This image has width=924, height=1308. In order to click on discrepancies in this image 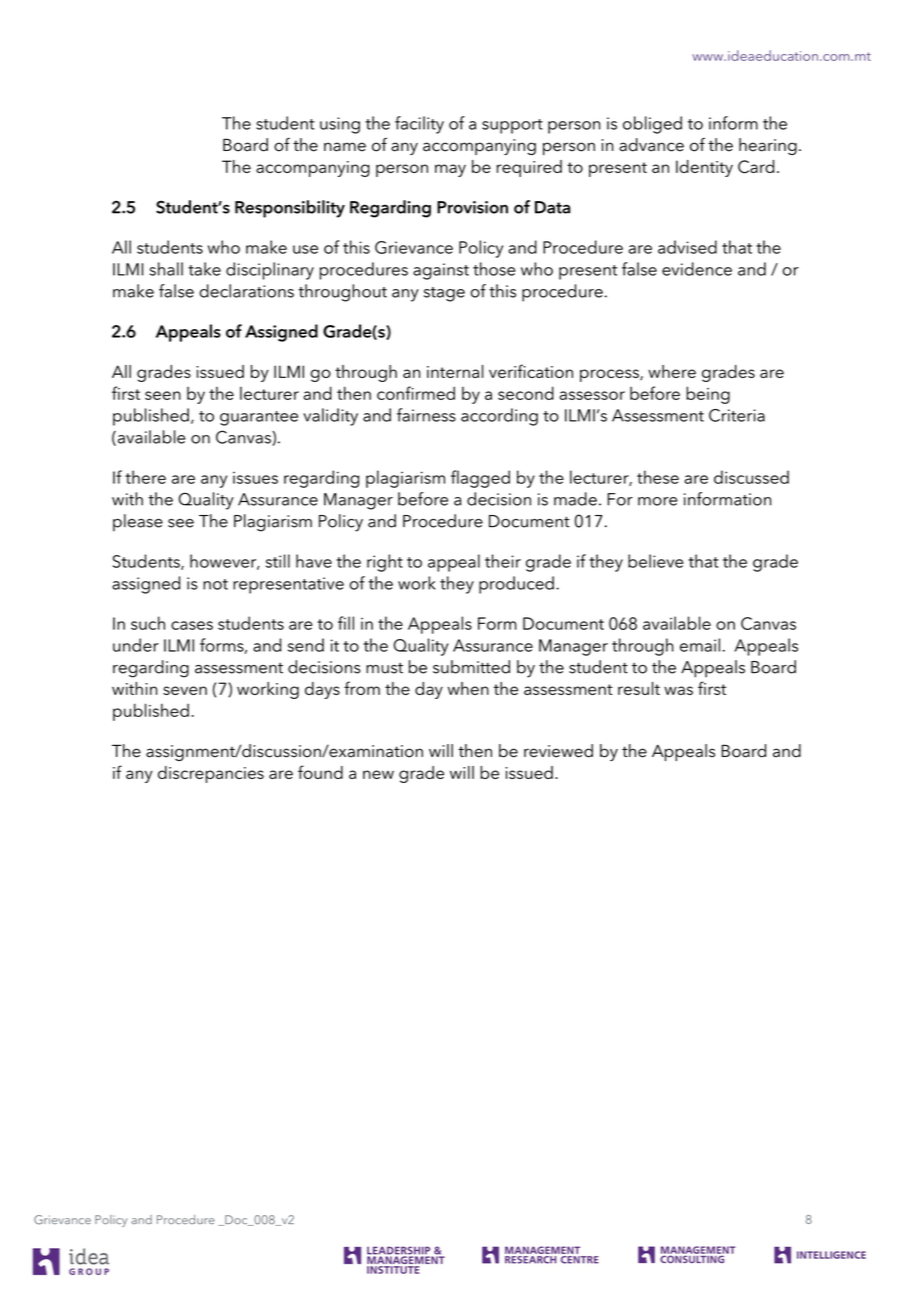, I will do `click(211, 774)`.
